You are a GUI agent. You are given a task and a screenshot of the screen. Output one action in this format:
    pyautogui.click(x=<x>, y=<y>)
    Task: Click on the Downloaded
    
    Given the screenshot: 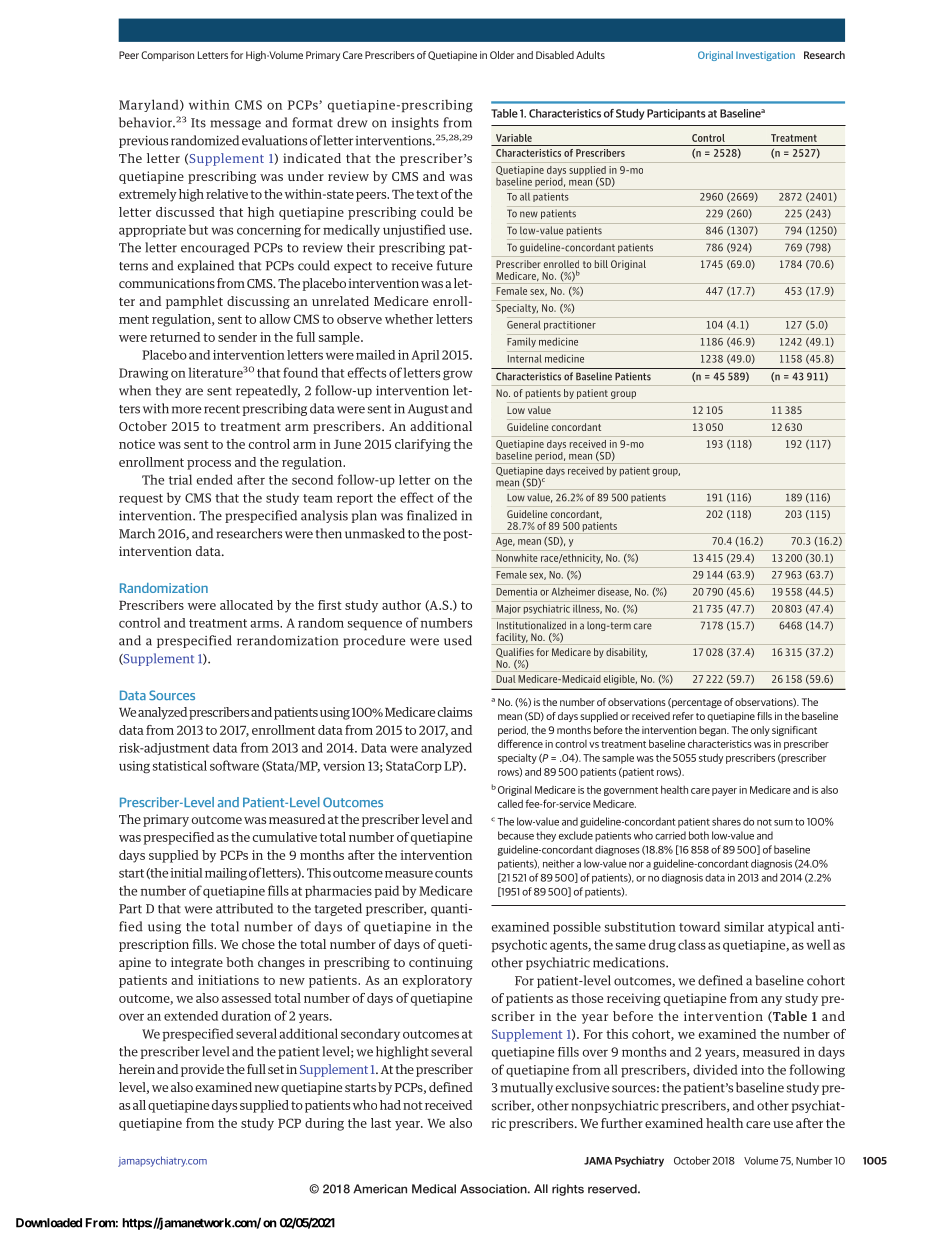 What is the action you would take?
    pyautogui.click(x=49, y=1223)
